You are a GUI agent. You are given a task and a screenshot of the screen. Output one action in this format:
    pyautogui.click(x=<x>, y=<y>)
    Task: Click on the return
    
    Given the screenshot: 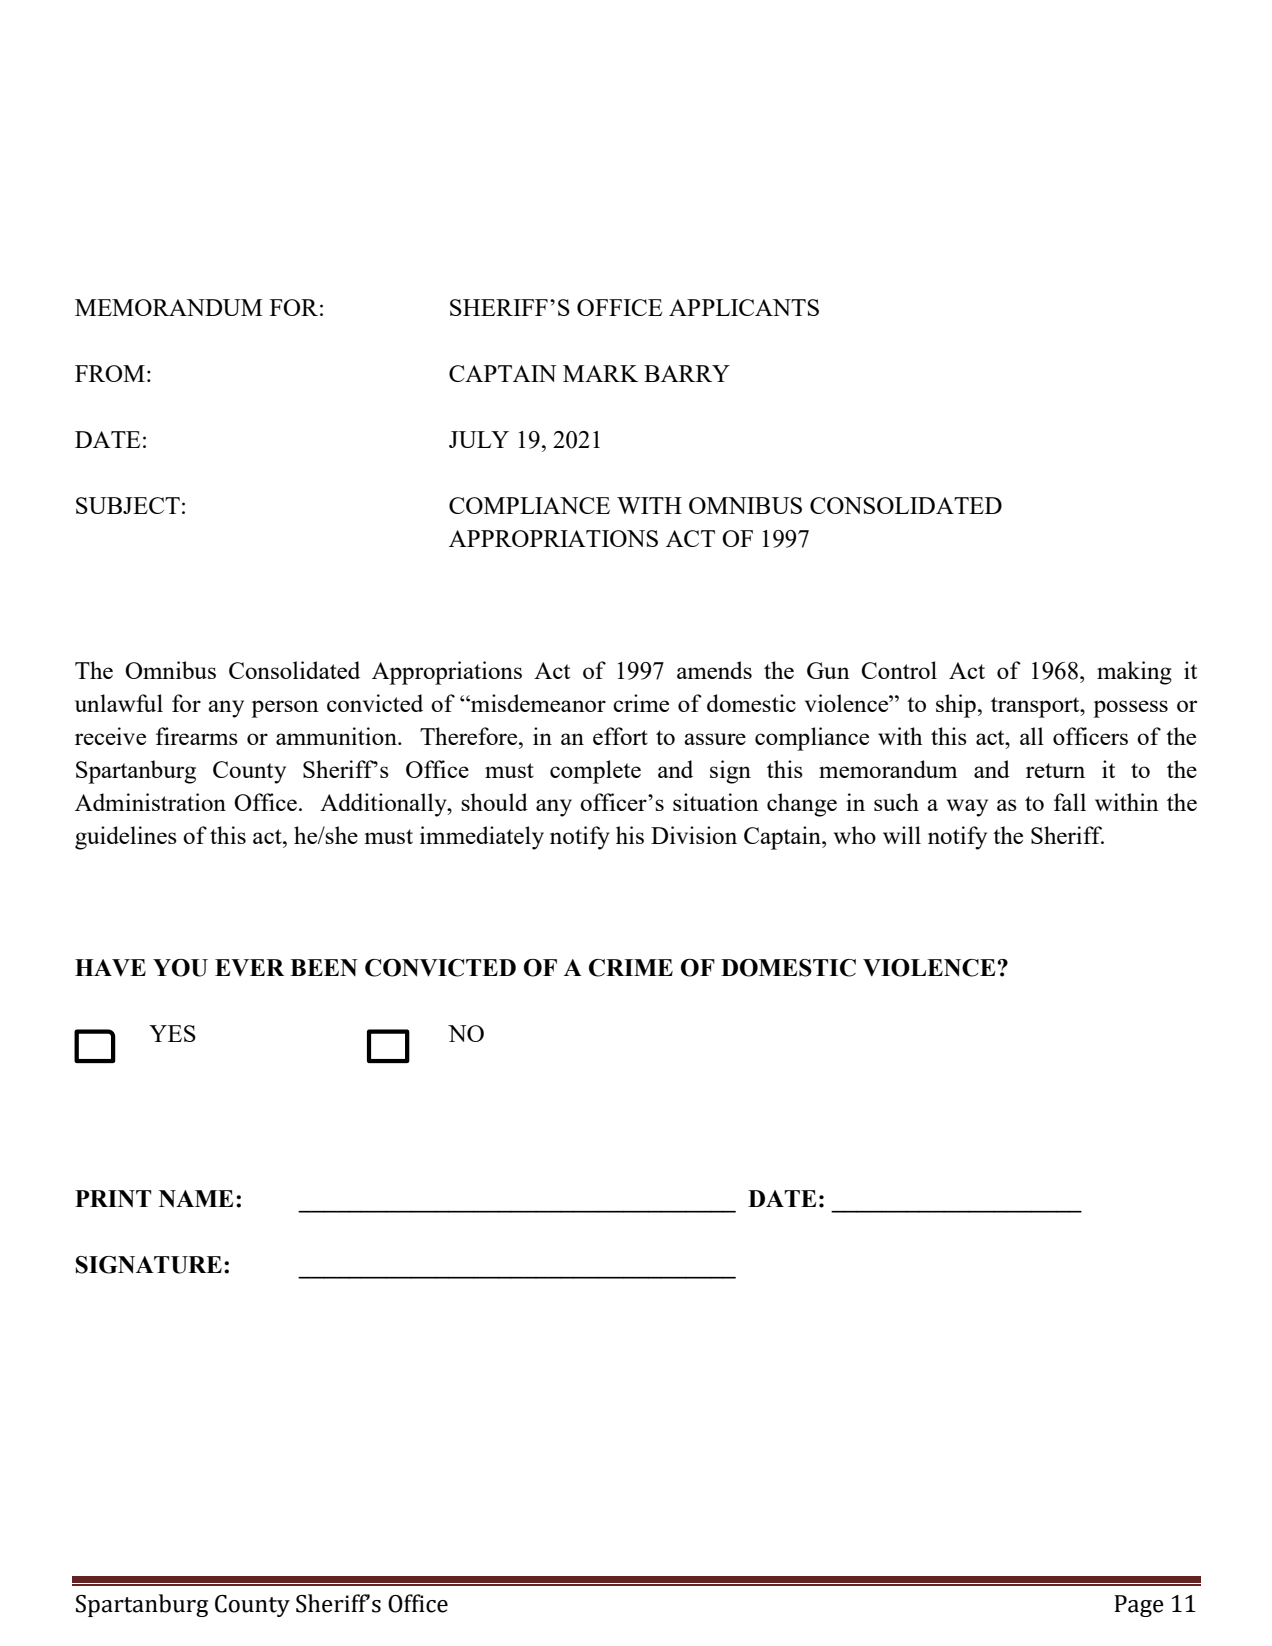 What is the action you would take?
    pyautogui.click(x=1055, y=770)
